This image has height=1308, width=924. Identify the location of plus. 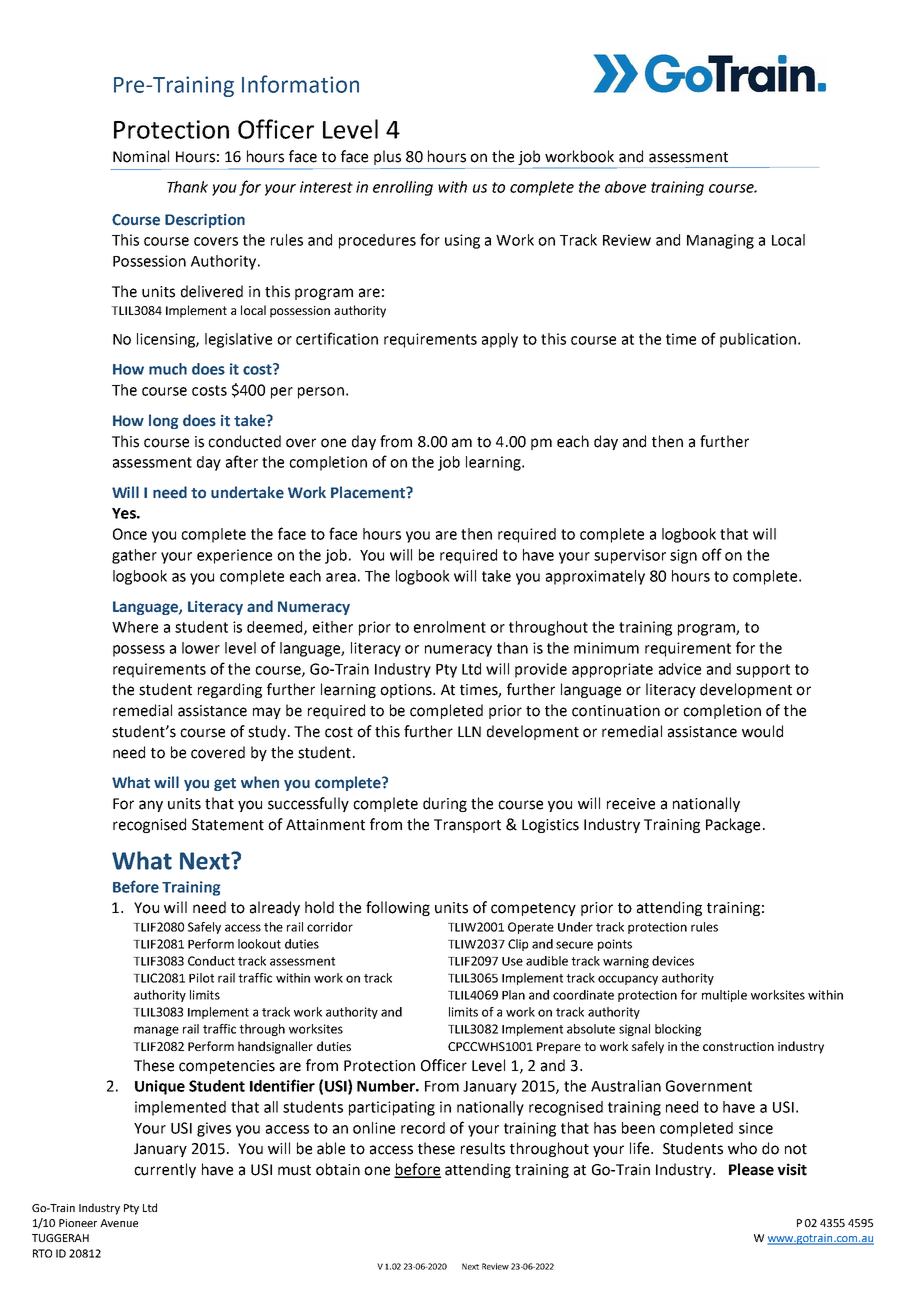
(387, 157).
